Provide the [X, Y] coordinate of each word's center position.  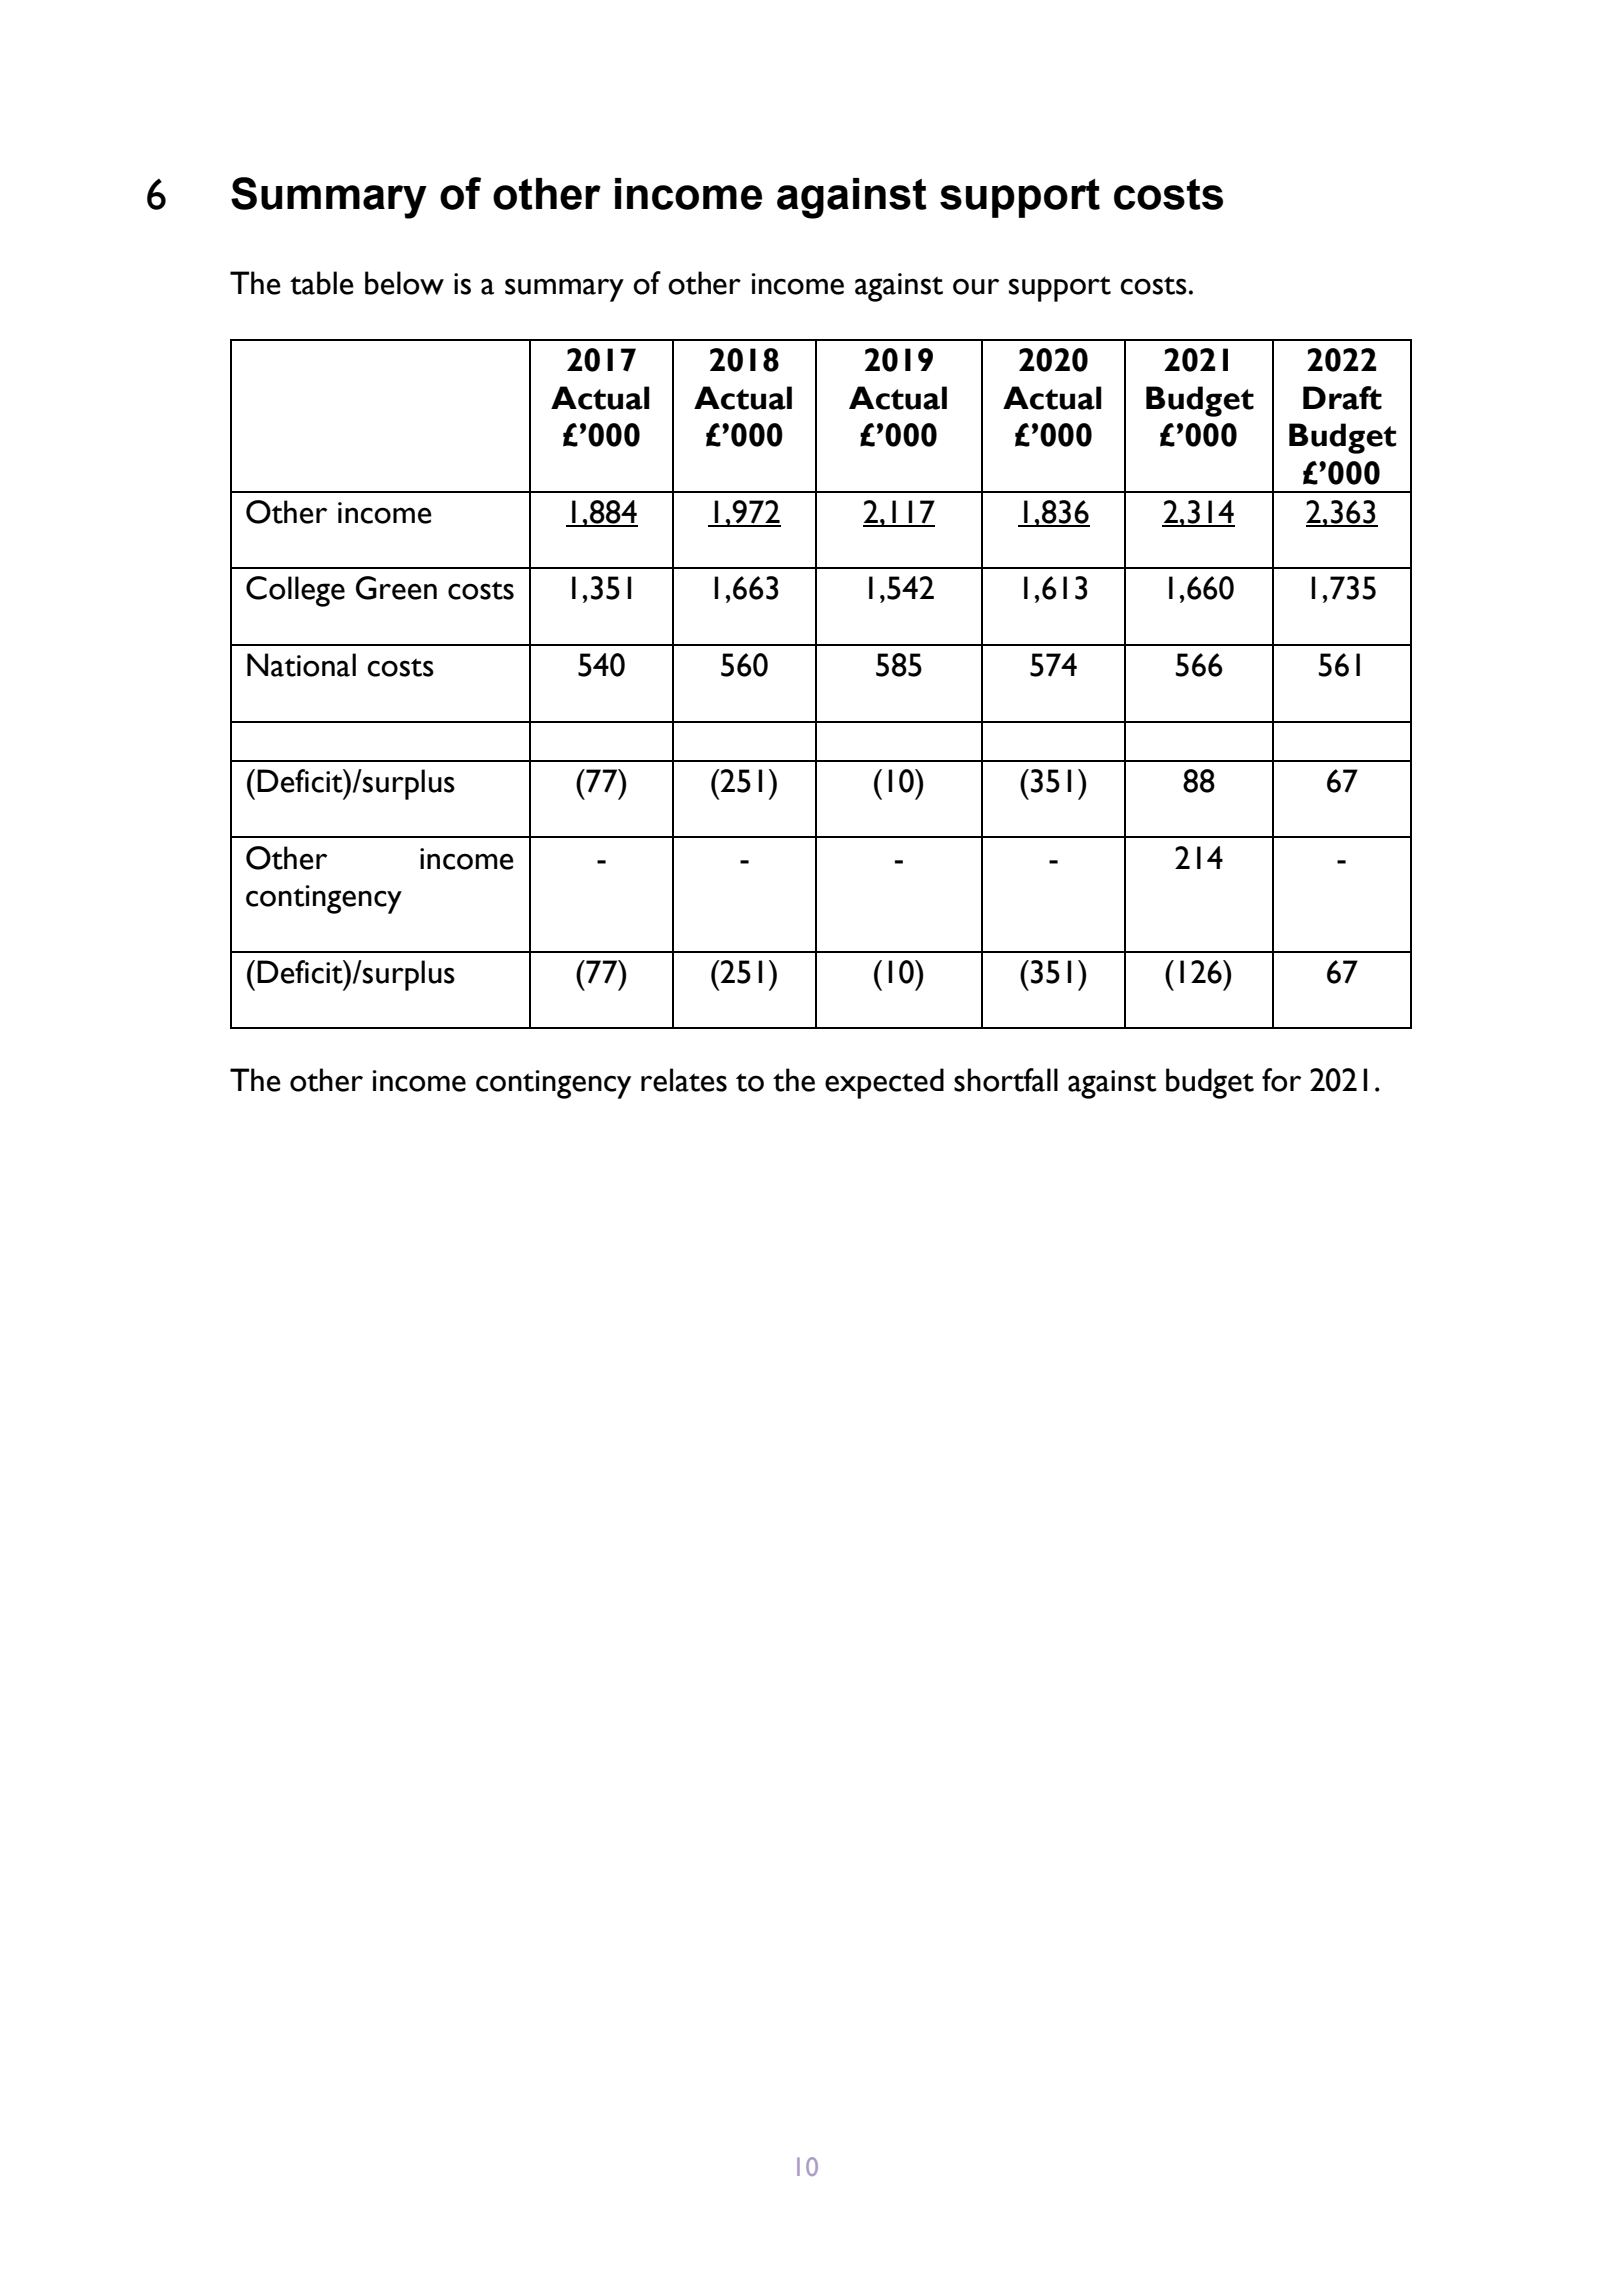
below [404, 283]
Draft [1342, 398]
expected [884, 1083]
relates [684, 1080]
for [1281, 1080]
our [976, 286]
